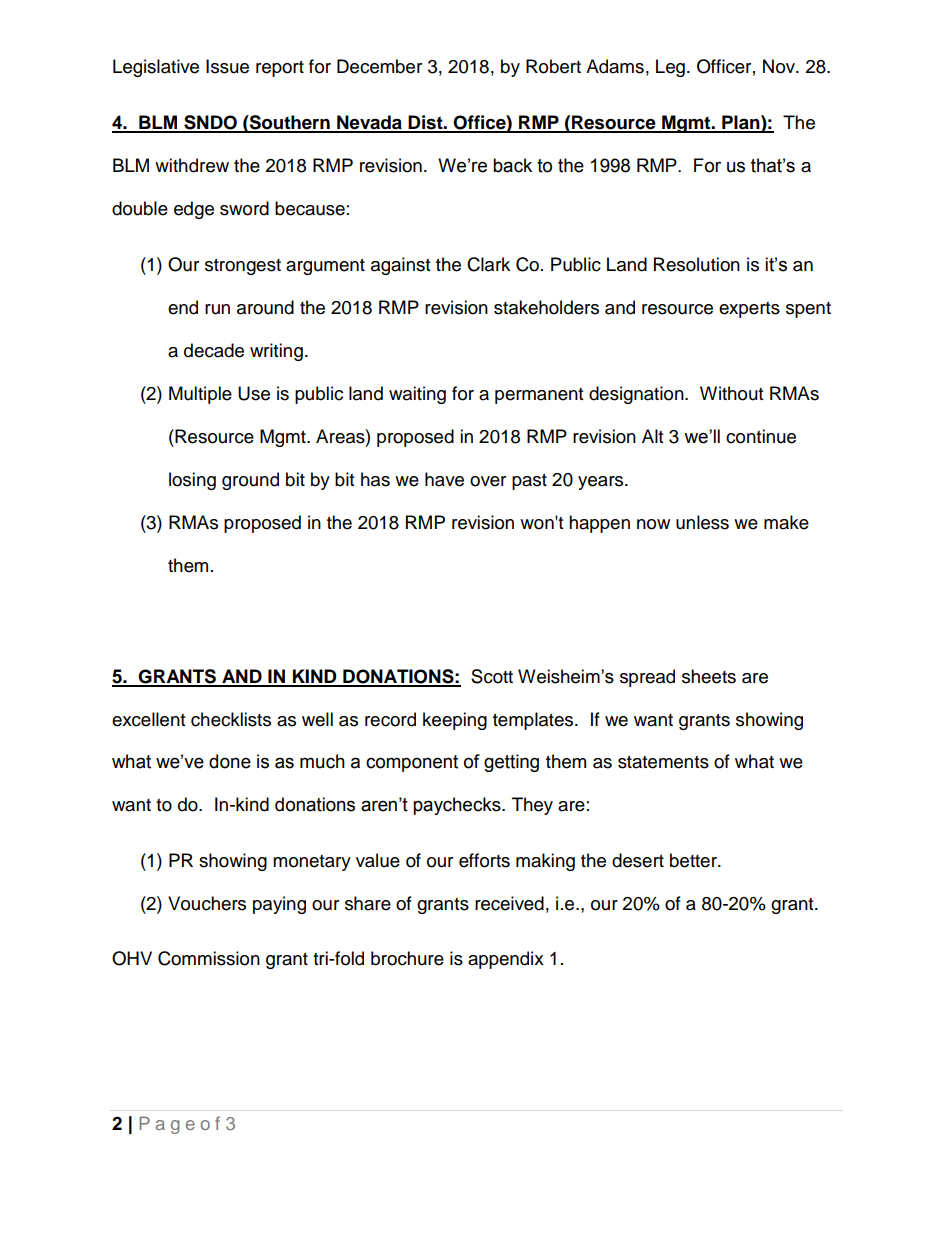 The width and height of the page is (952, 1233). Describe the element at coordinates (231, 719) in the page. I see `checklists` at that location.
